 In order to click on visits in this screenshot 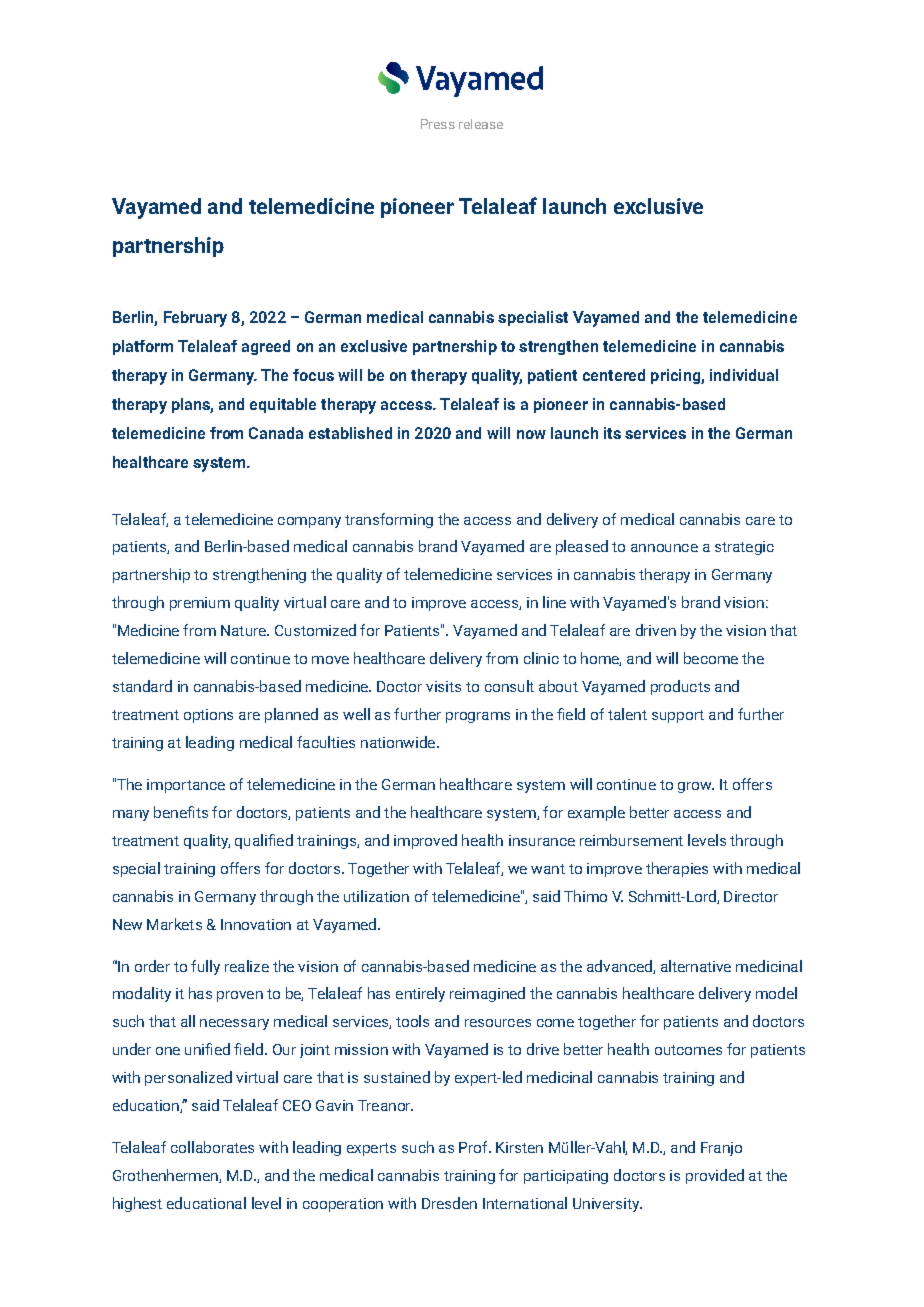, I will do `click(443, 686)`.
